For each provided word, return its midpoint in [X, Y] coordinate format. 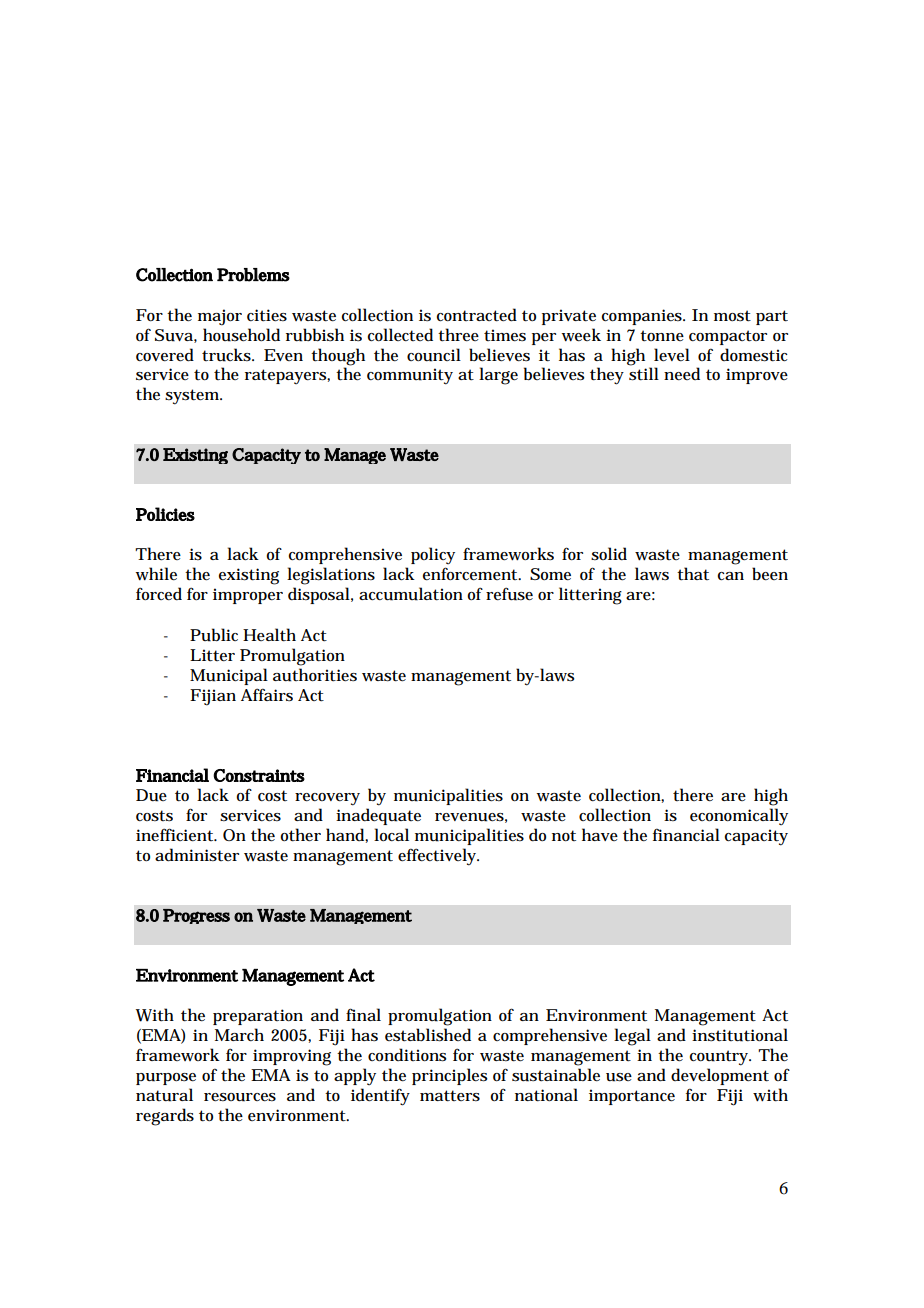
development [720, 1076]
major [220, 317]
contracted [477, 315]
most [732, 316]
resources [240, 1097]
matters [450, 1096]
